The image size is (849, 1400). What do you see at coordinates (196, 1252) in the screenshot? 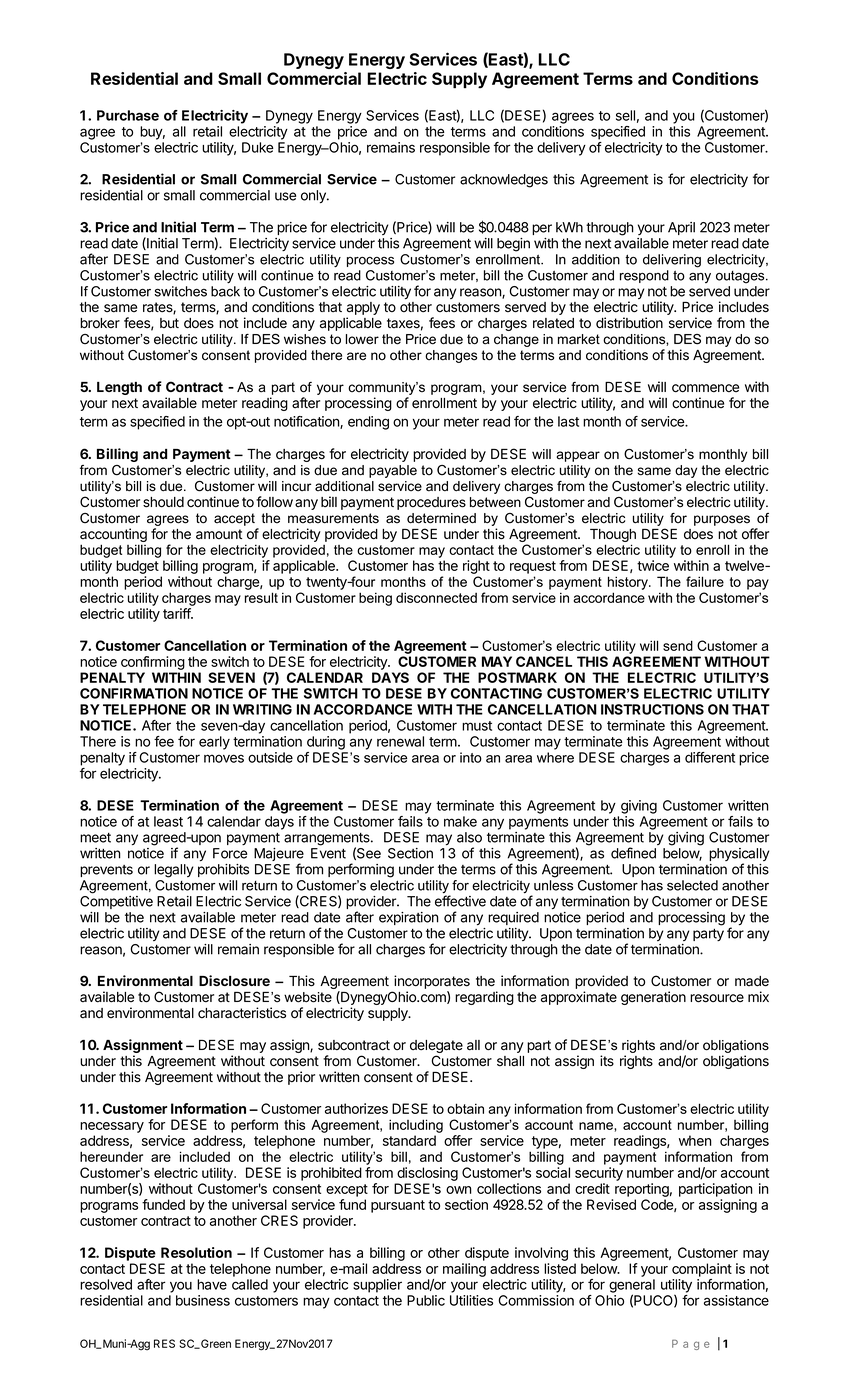
I see `Resolution` at bounding box center [196, 1252].
